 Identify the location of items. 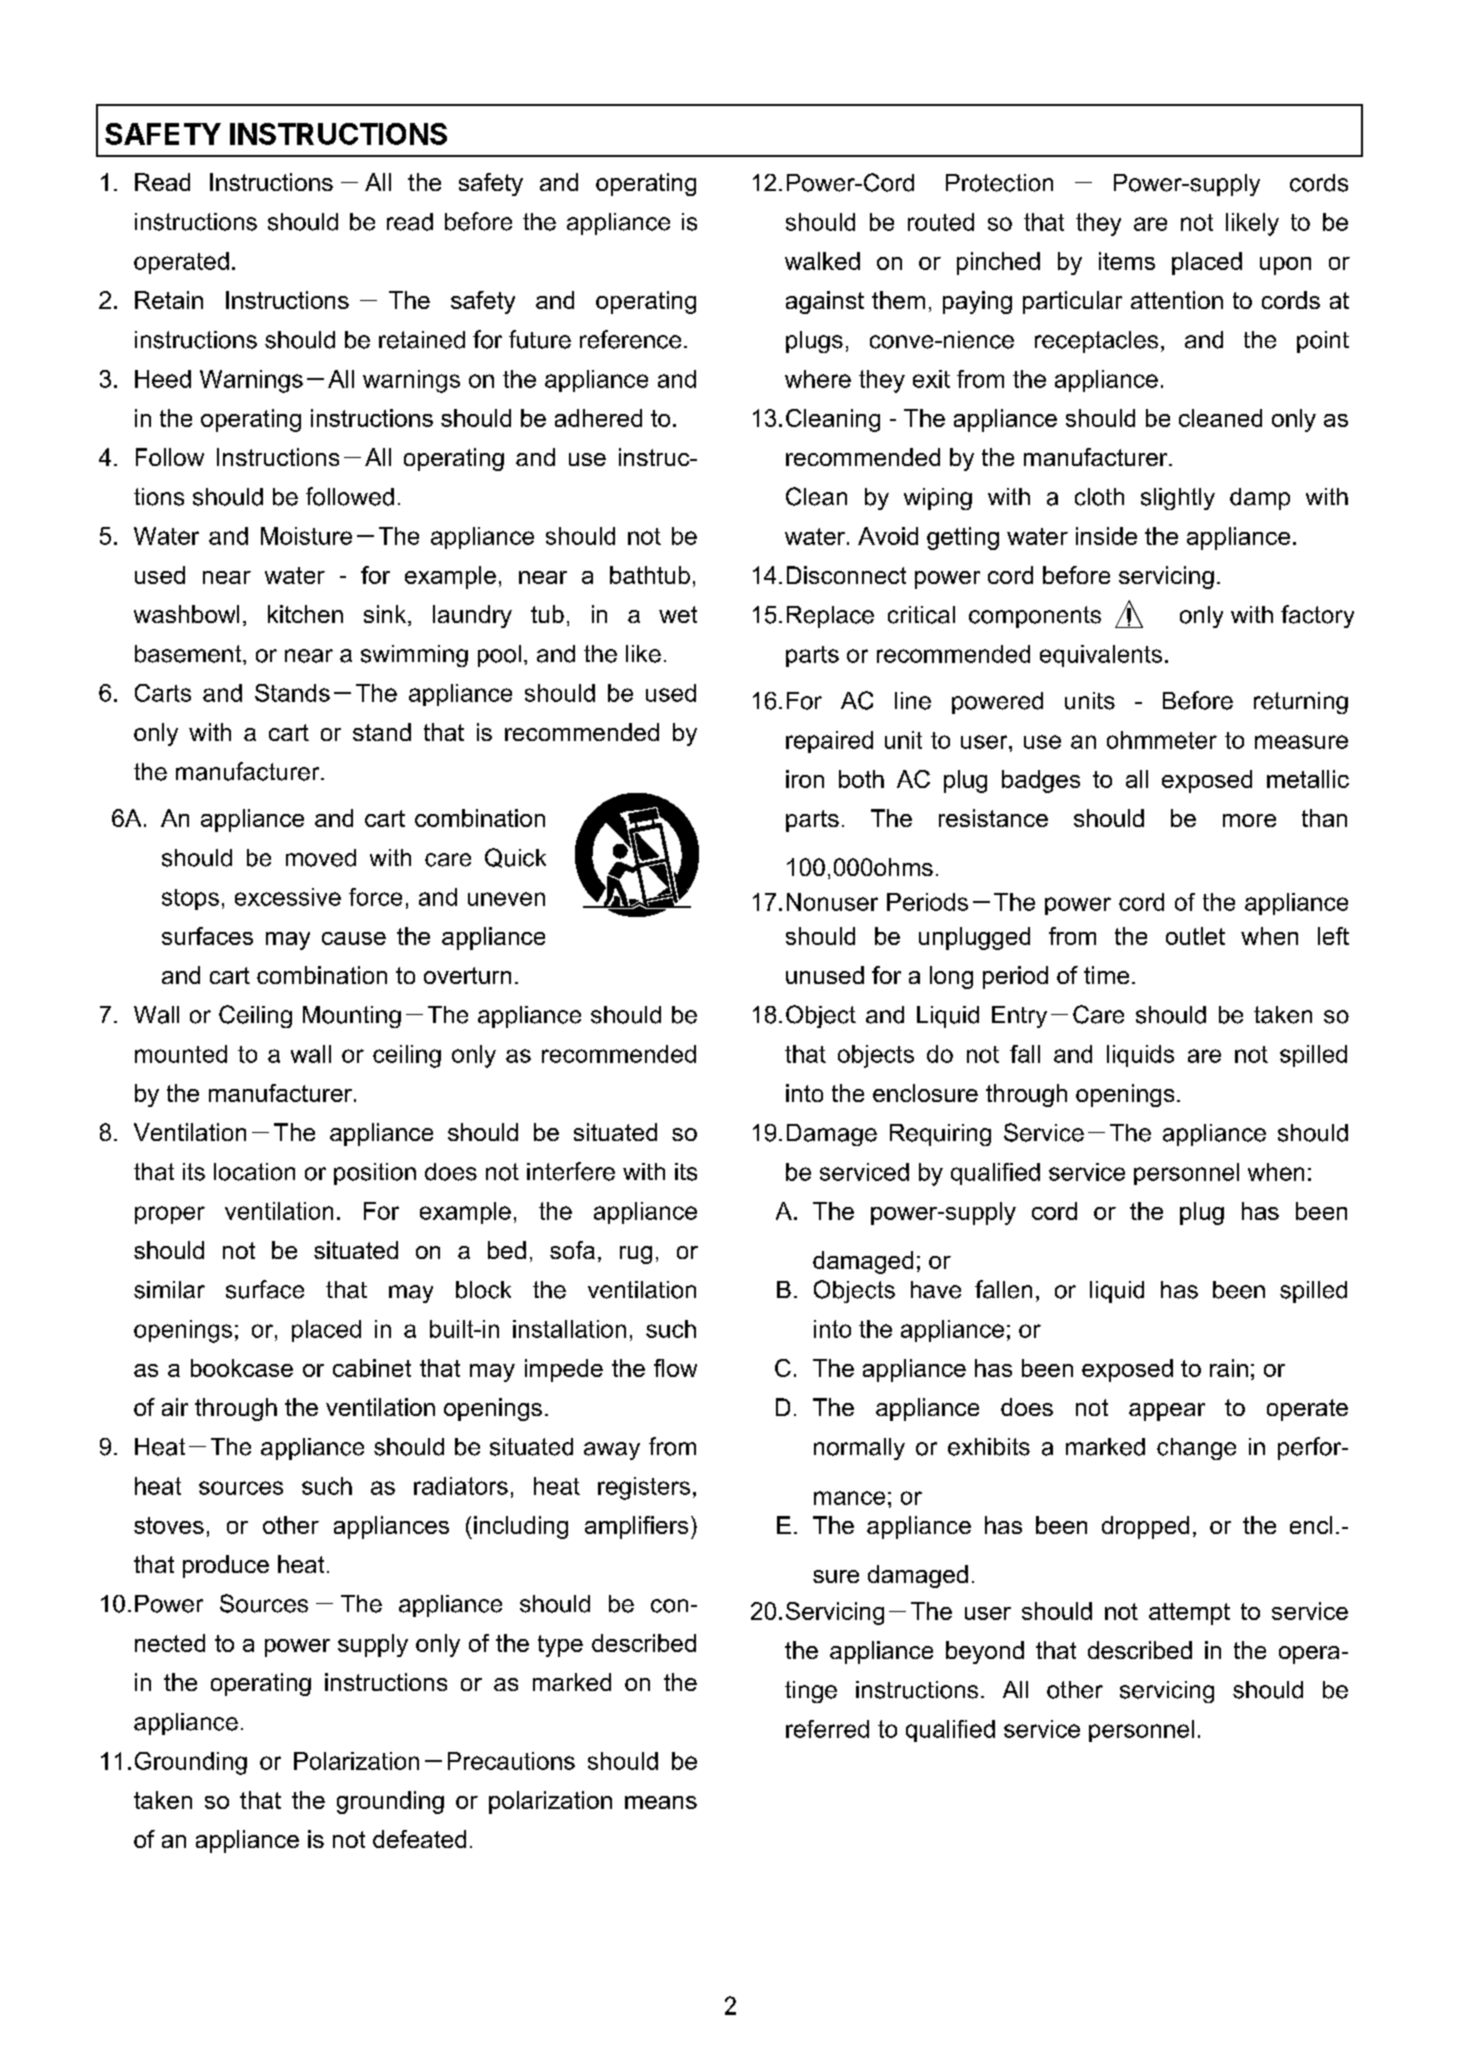
(1127, 261).
